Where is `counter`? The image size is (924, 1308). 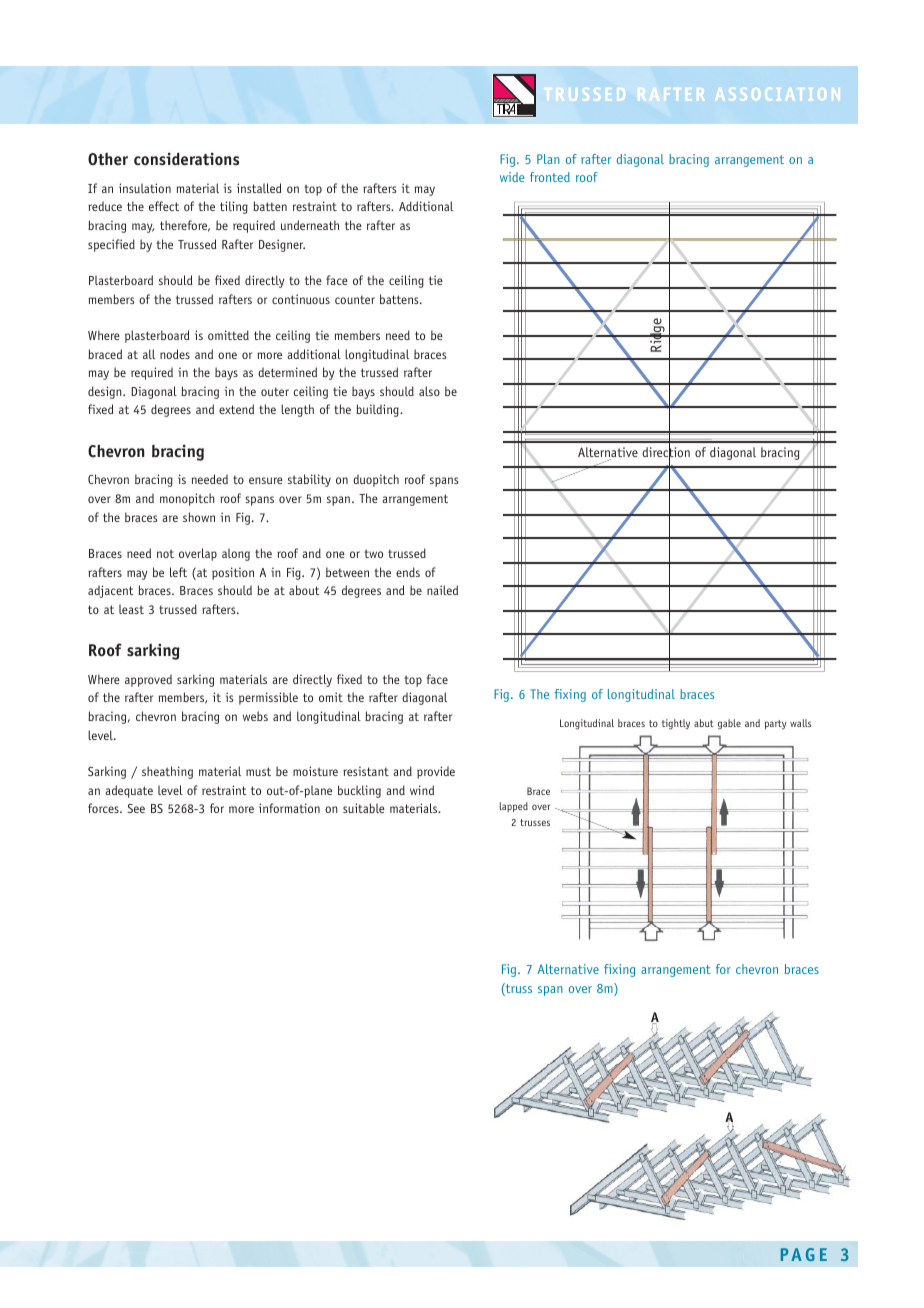 counter is located at coordinates (355, 299).
